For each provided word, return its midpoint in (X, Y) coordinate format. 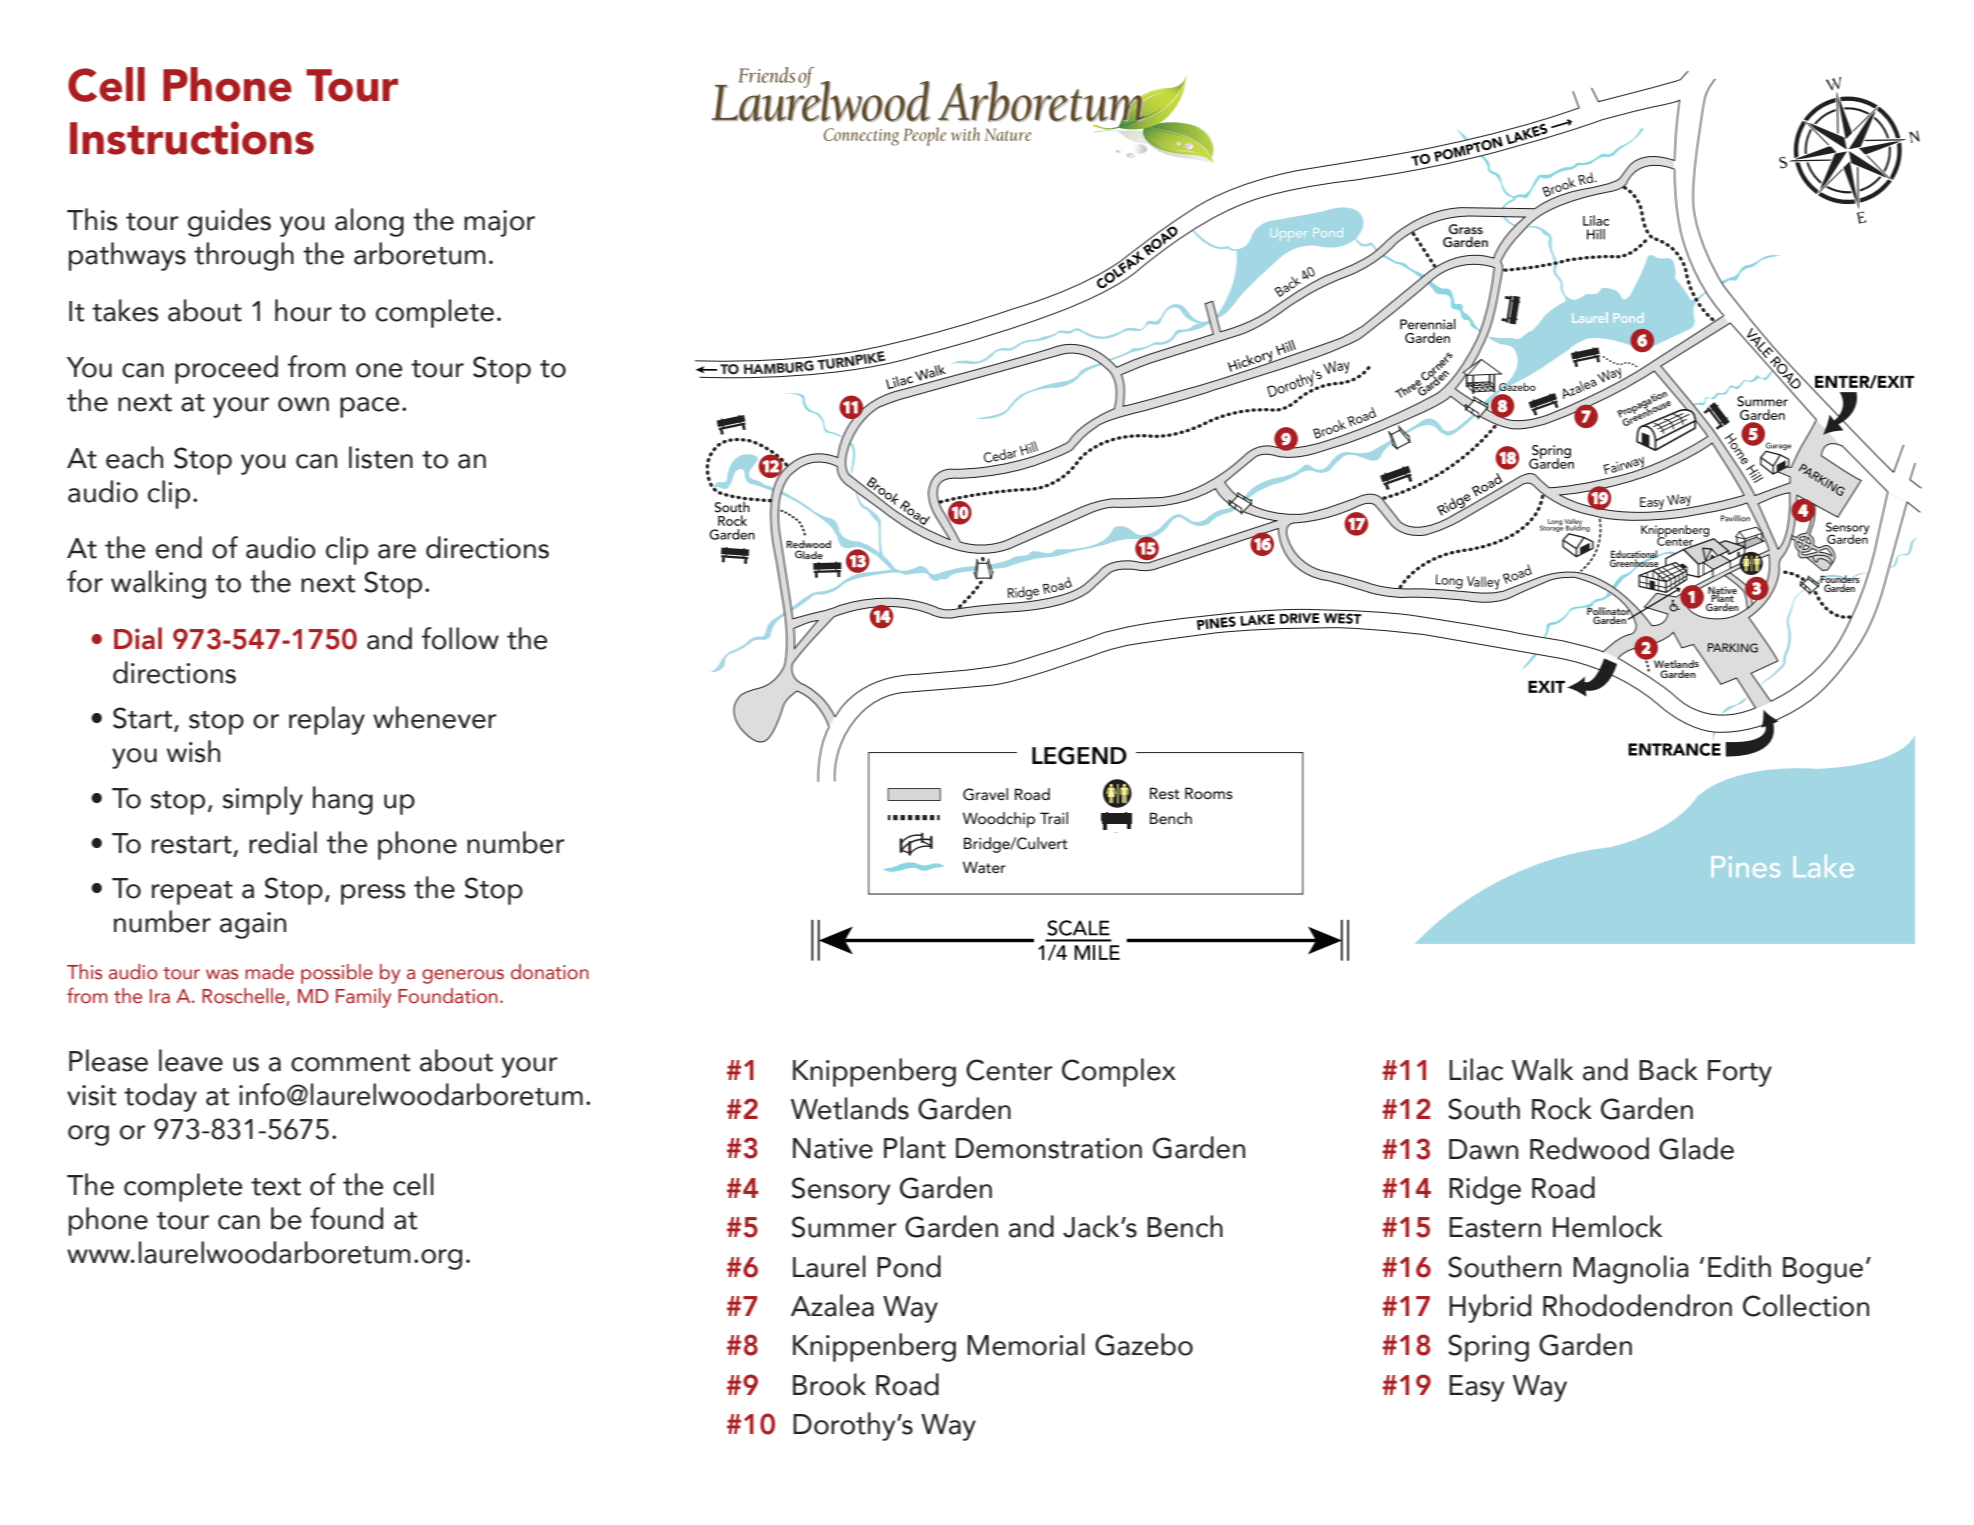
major (499, 223)
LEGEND (1079, 756)
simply (263, 800)
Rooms (1209, 793)
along (369, 222)
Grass (1465, 229)
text (276, 1187)
